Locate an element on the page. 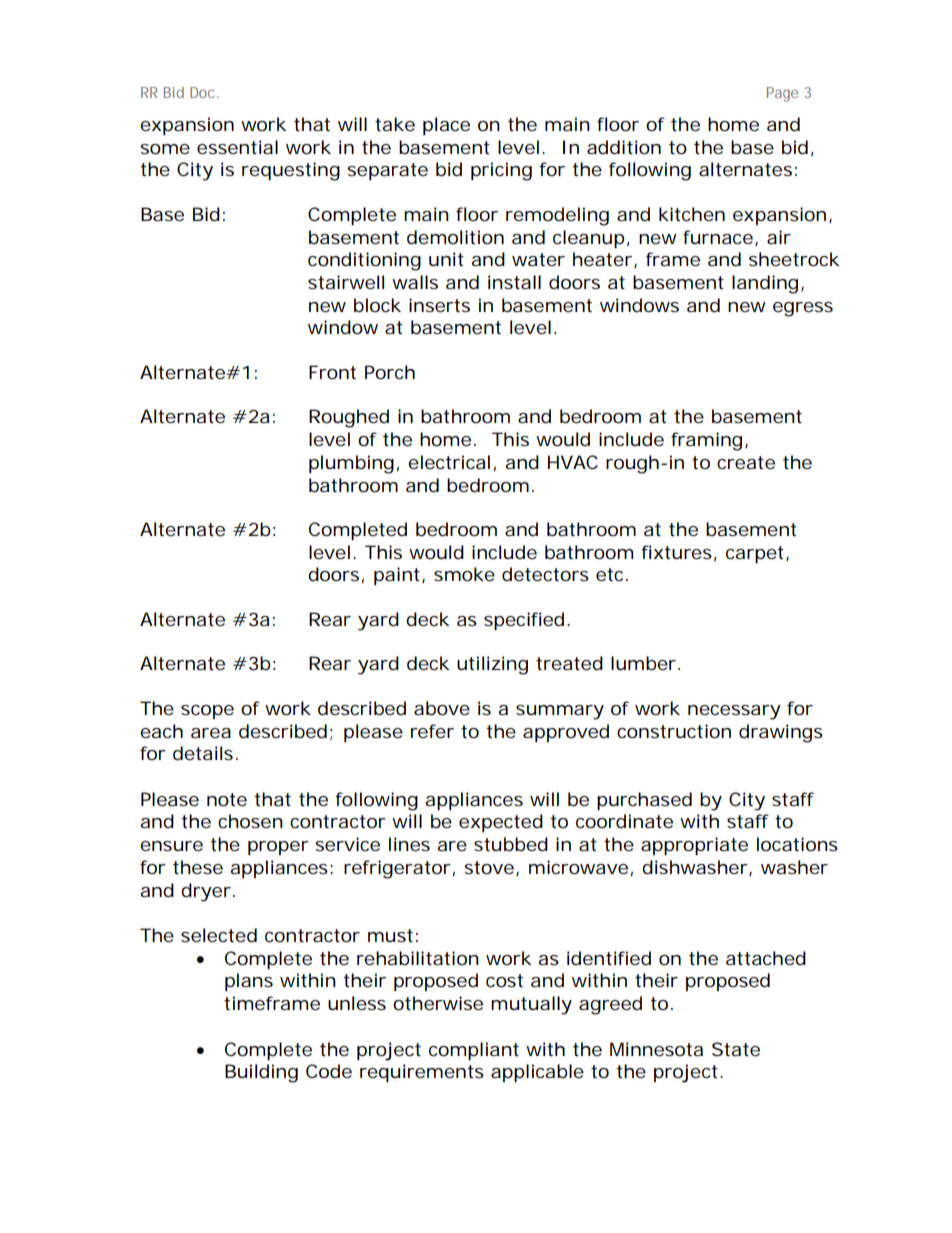  area is located at coordinates (211, 733).
